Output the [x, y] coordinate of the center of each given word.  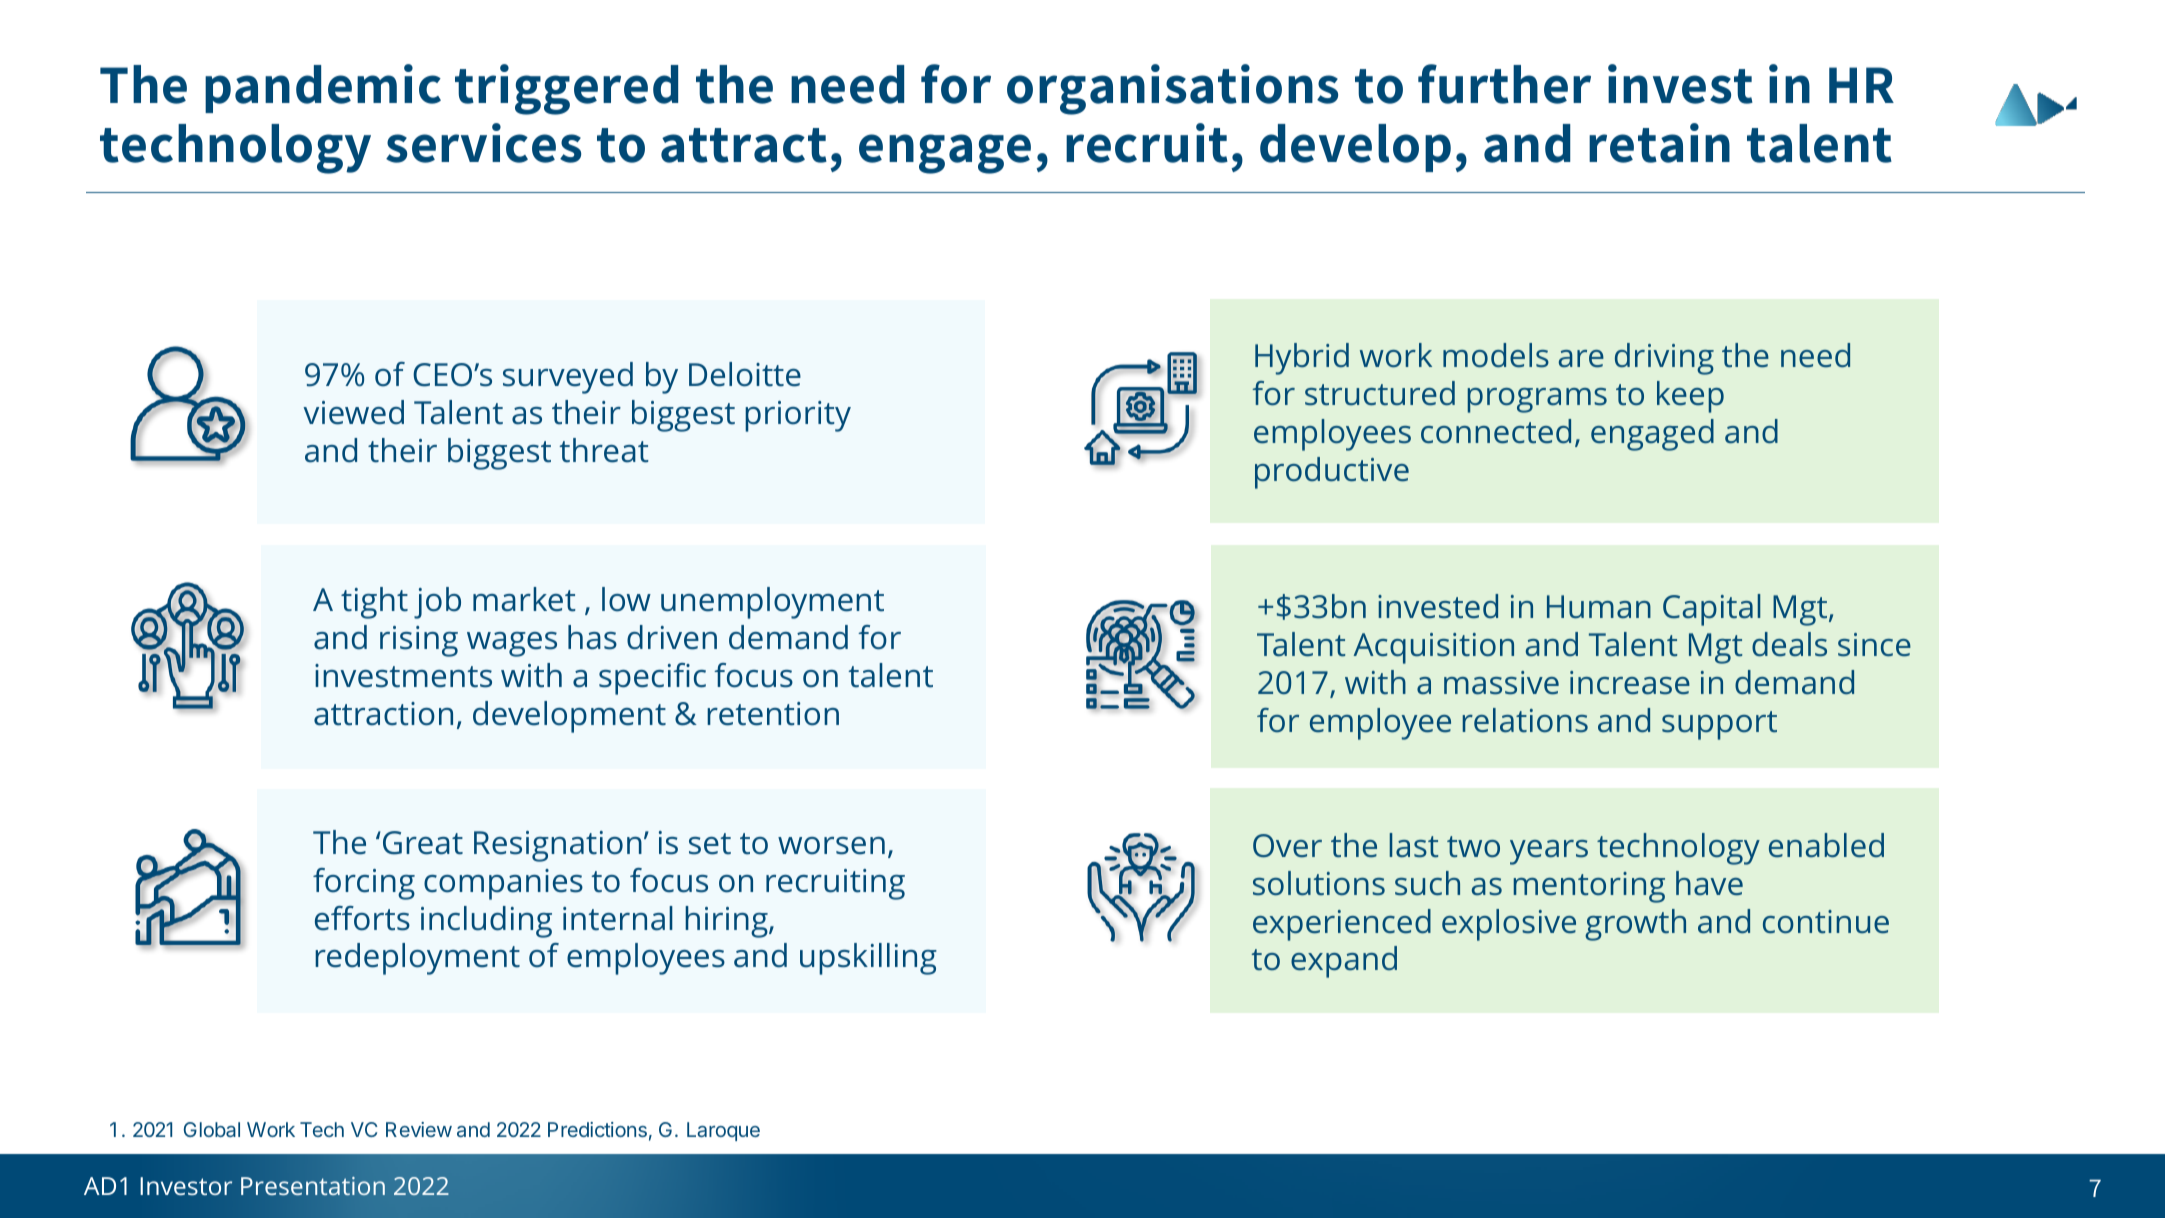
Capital [1711, 610]
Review [419, 1129]
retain [1659, 143]
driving [1664, 359]
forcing [364, 884]
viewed [353, 412]
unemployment [772, 603]
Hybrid [1302, 359]
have [1709, 883]
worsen [831, 846]
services [483, 143]
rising [419, 641]
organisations [1172, 89]
